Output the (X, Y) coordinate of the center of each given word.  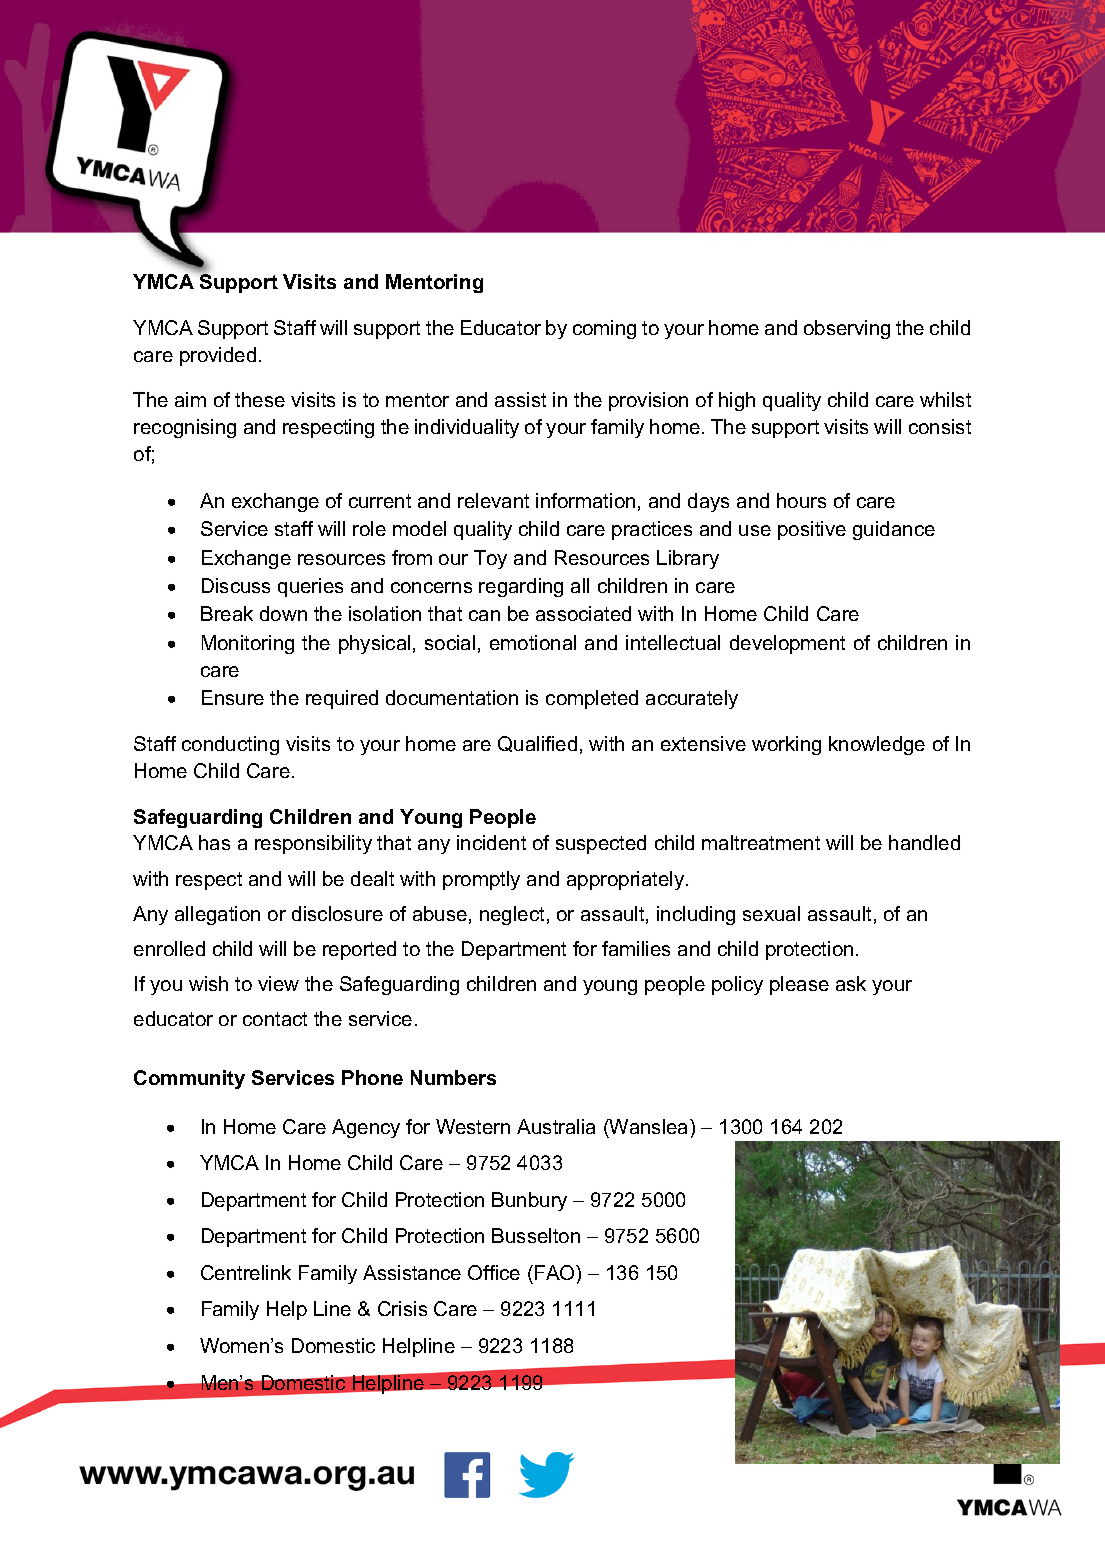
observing (847, 329)
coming (604, 329)
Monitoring (248, 644)
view (278, 983)
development (787, 644)
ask (851, 983)
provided (218, 356)
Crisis (402, 1308)
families (636, 948)
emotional (533, 642)
